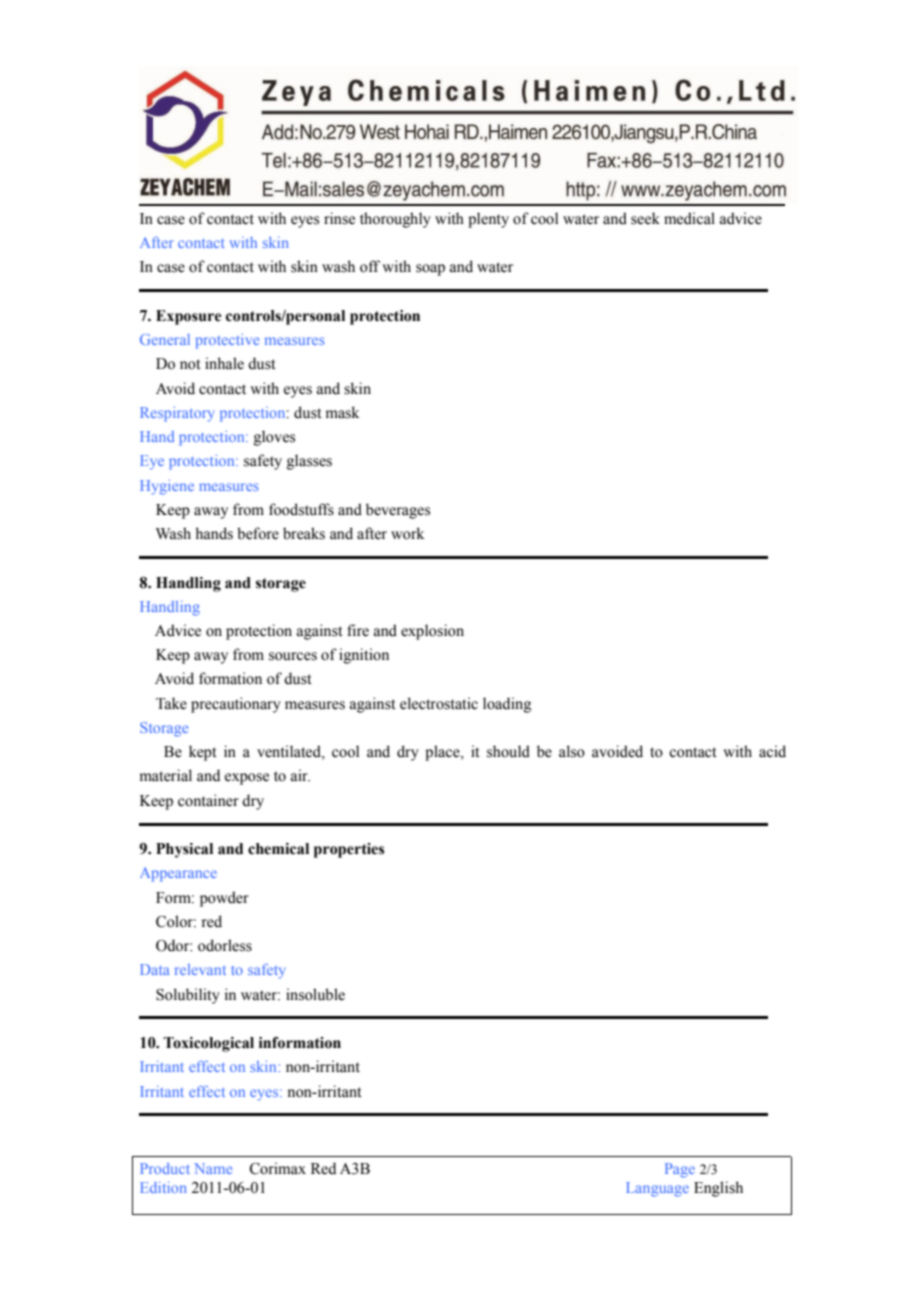 This document has width=924, height=1308. Describe the element at coordinates (689, 218) in the document. I see `medical` at that location.
